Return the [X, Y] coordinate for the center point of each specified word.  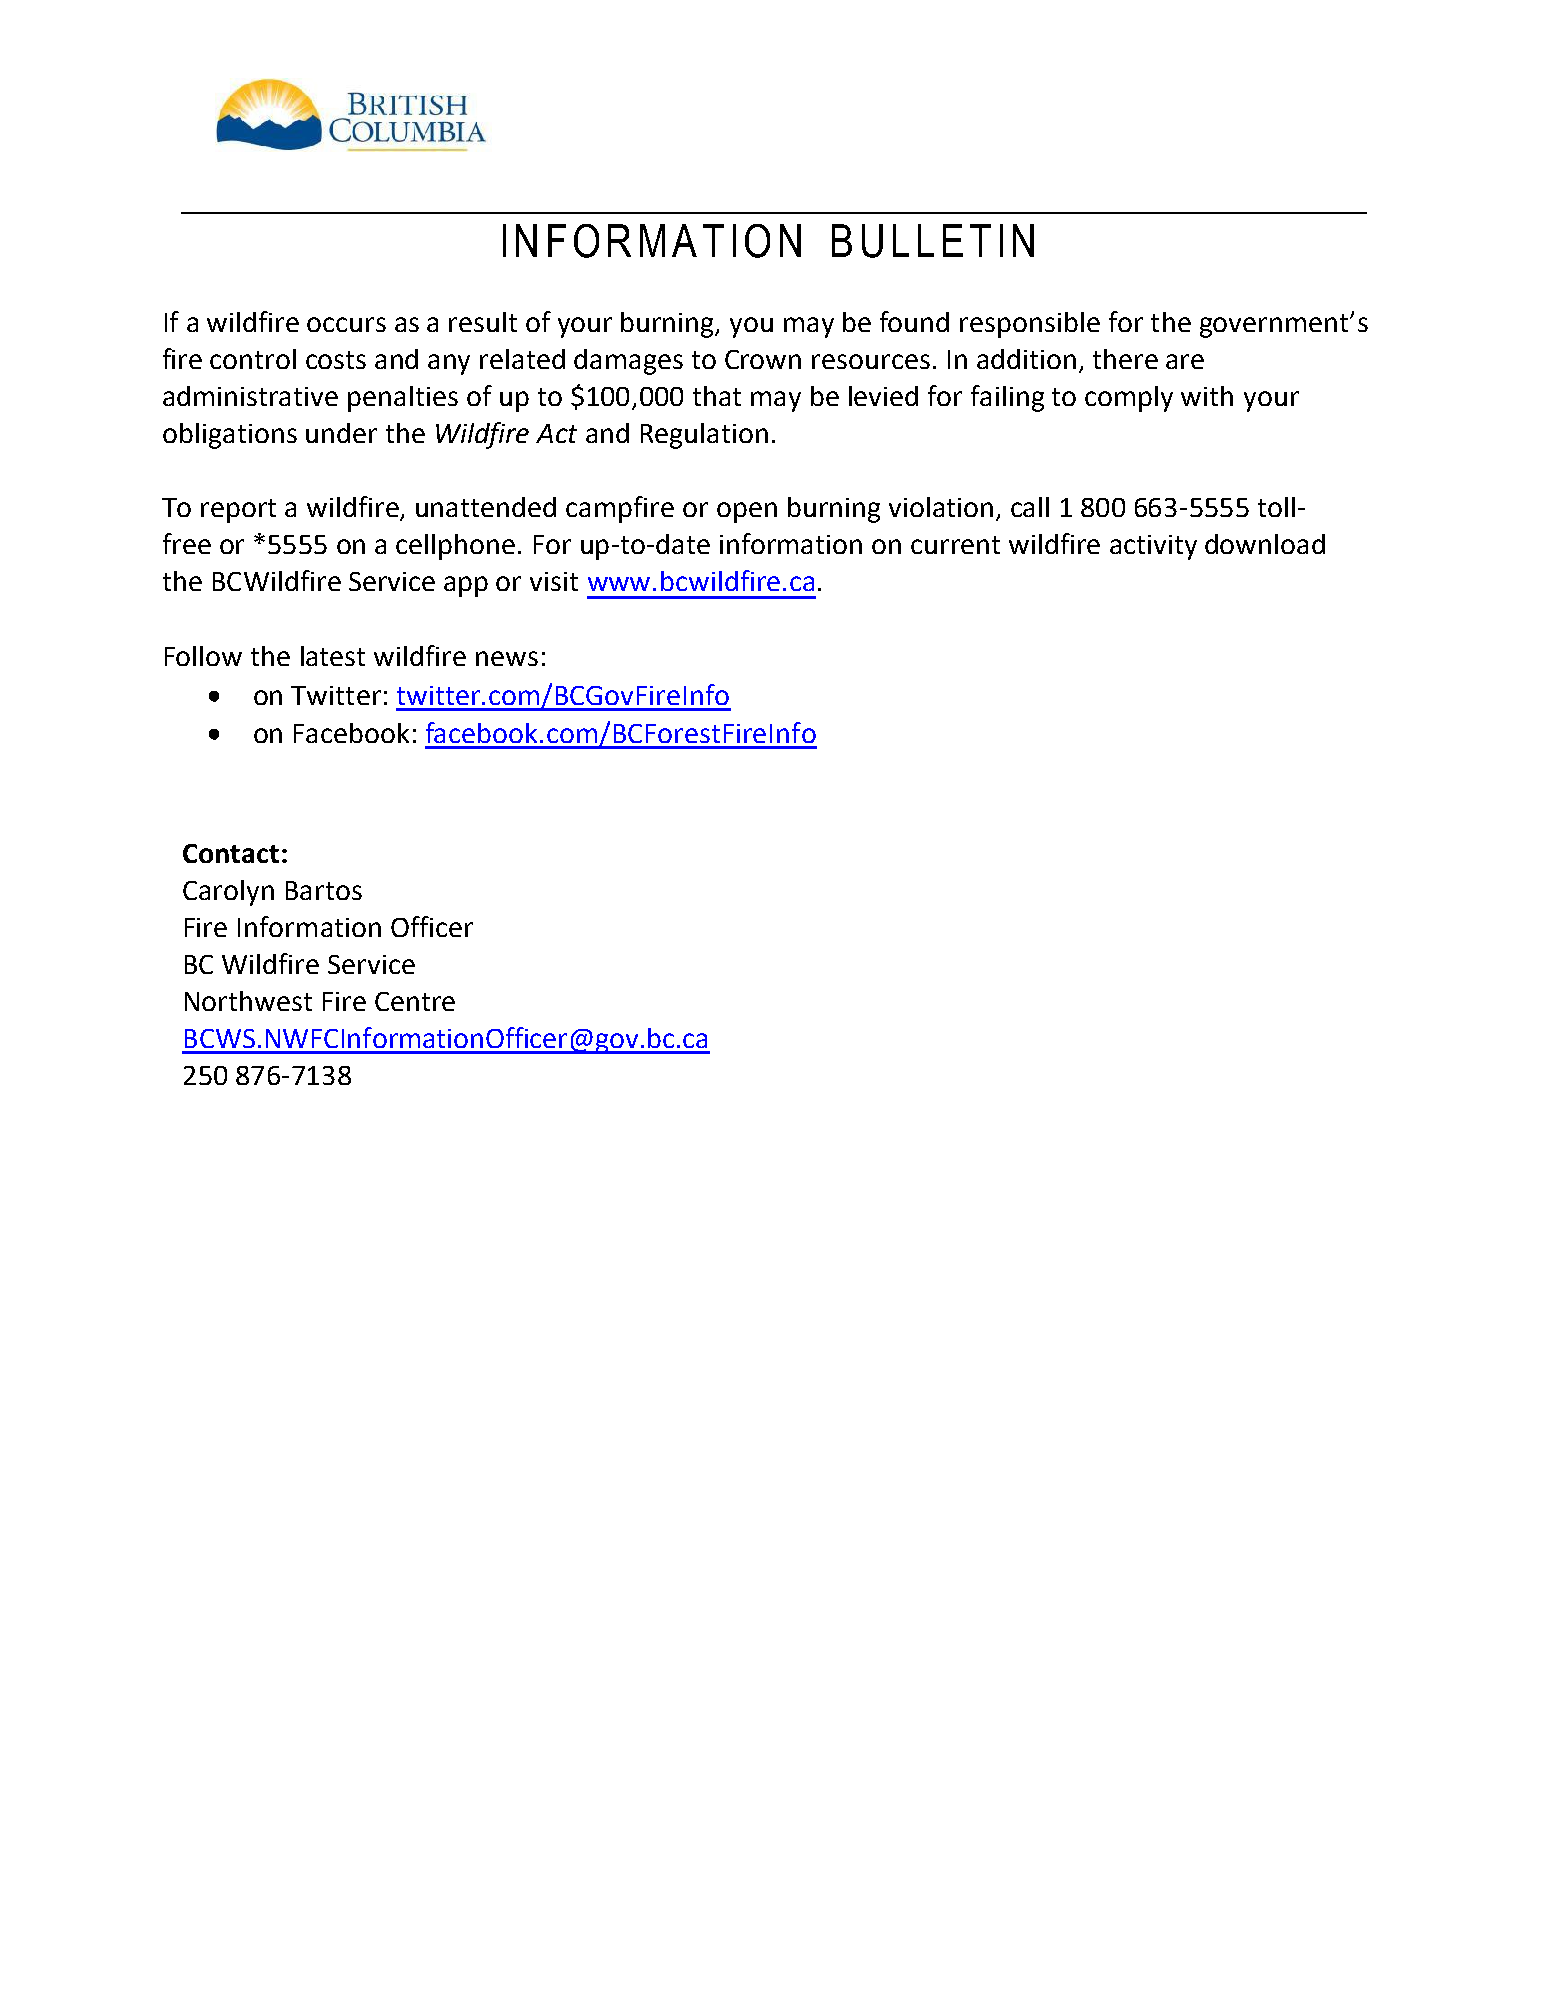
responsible [1030, 325]
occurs [346, 324]
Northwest [248, 1001]
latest [333, 656]
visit [554, 581]
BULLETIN [933, 241]
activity [1153, 547]
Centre [415, 1001]
